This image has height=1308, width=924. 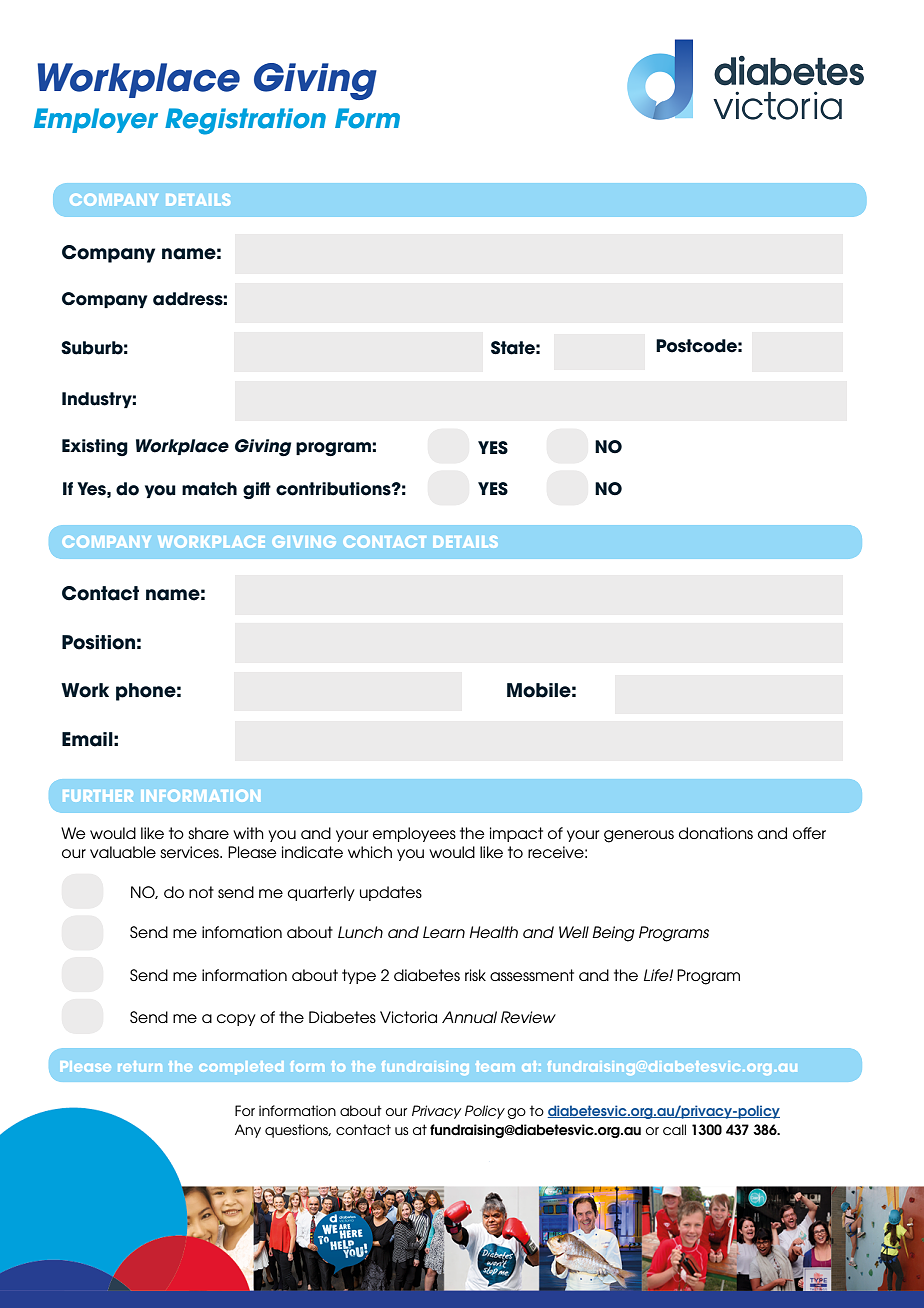 What do you see at coordinates (809, 833) in the image?
I see `offer` at bounding box center [809, 833].
